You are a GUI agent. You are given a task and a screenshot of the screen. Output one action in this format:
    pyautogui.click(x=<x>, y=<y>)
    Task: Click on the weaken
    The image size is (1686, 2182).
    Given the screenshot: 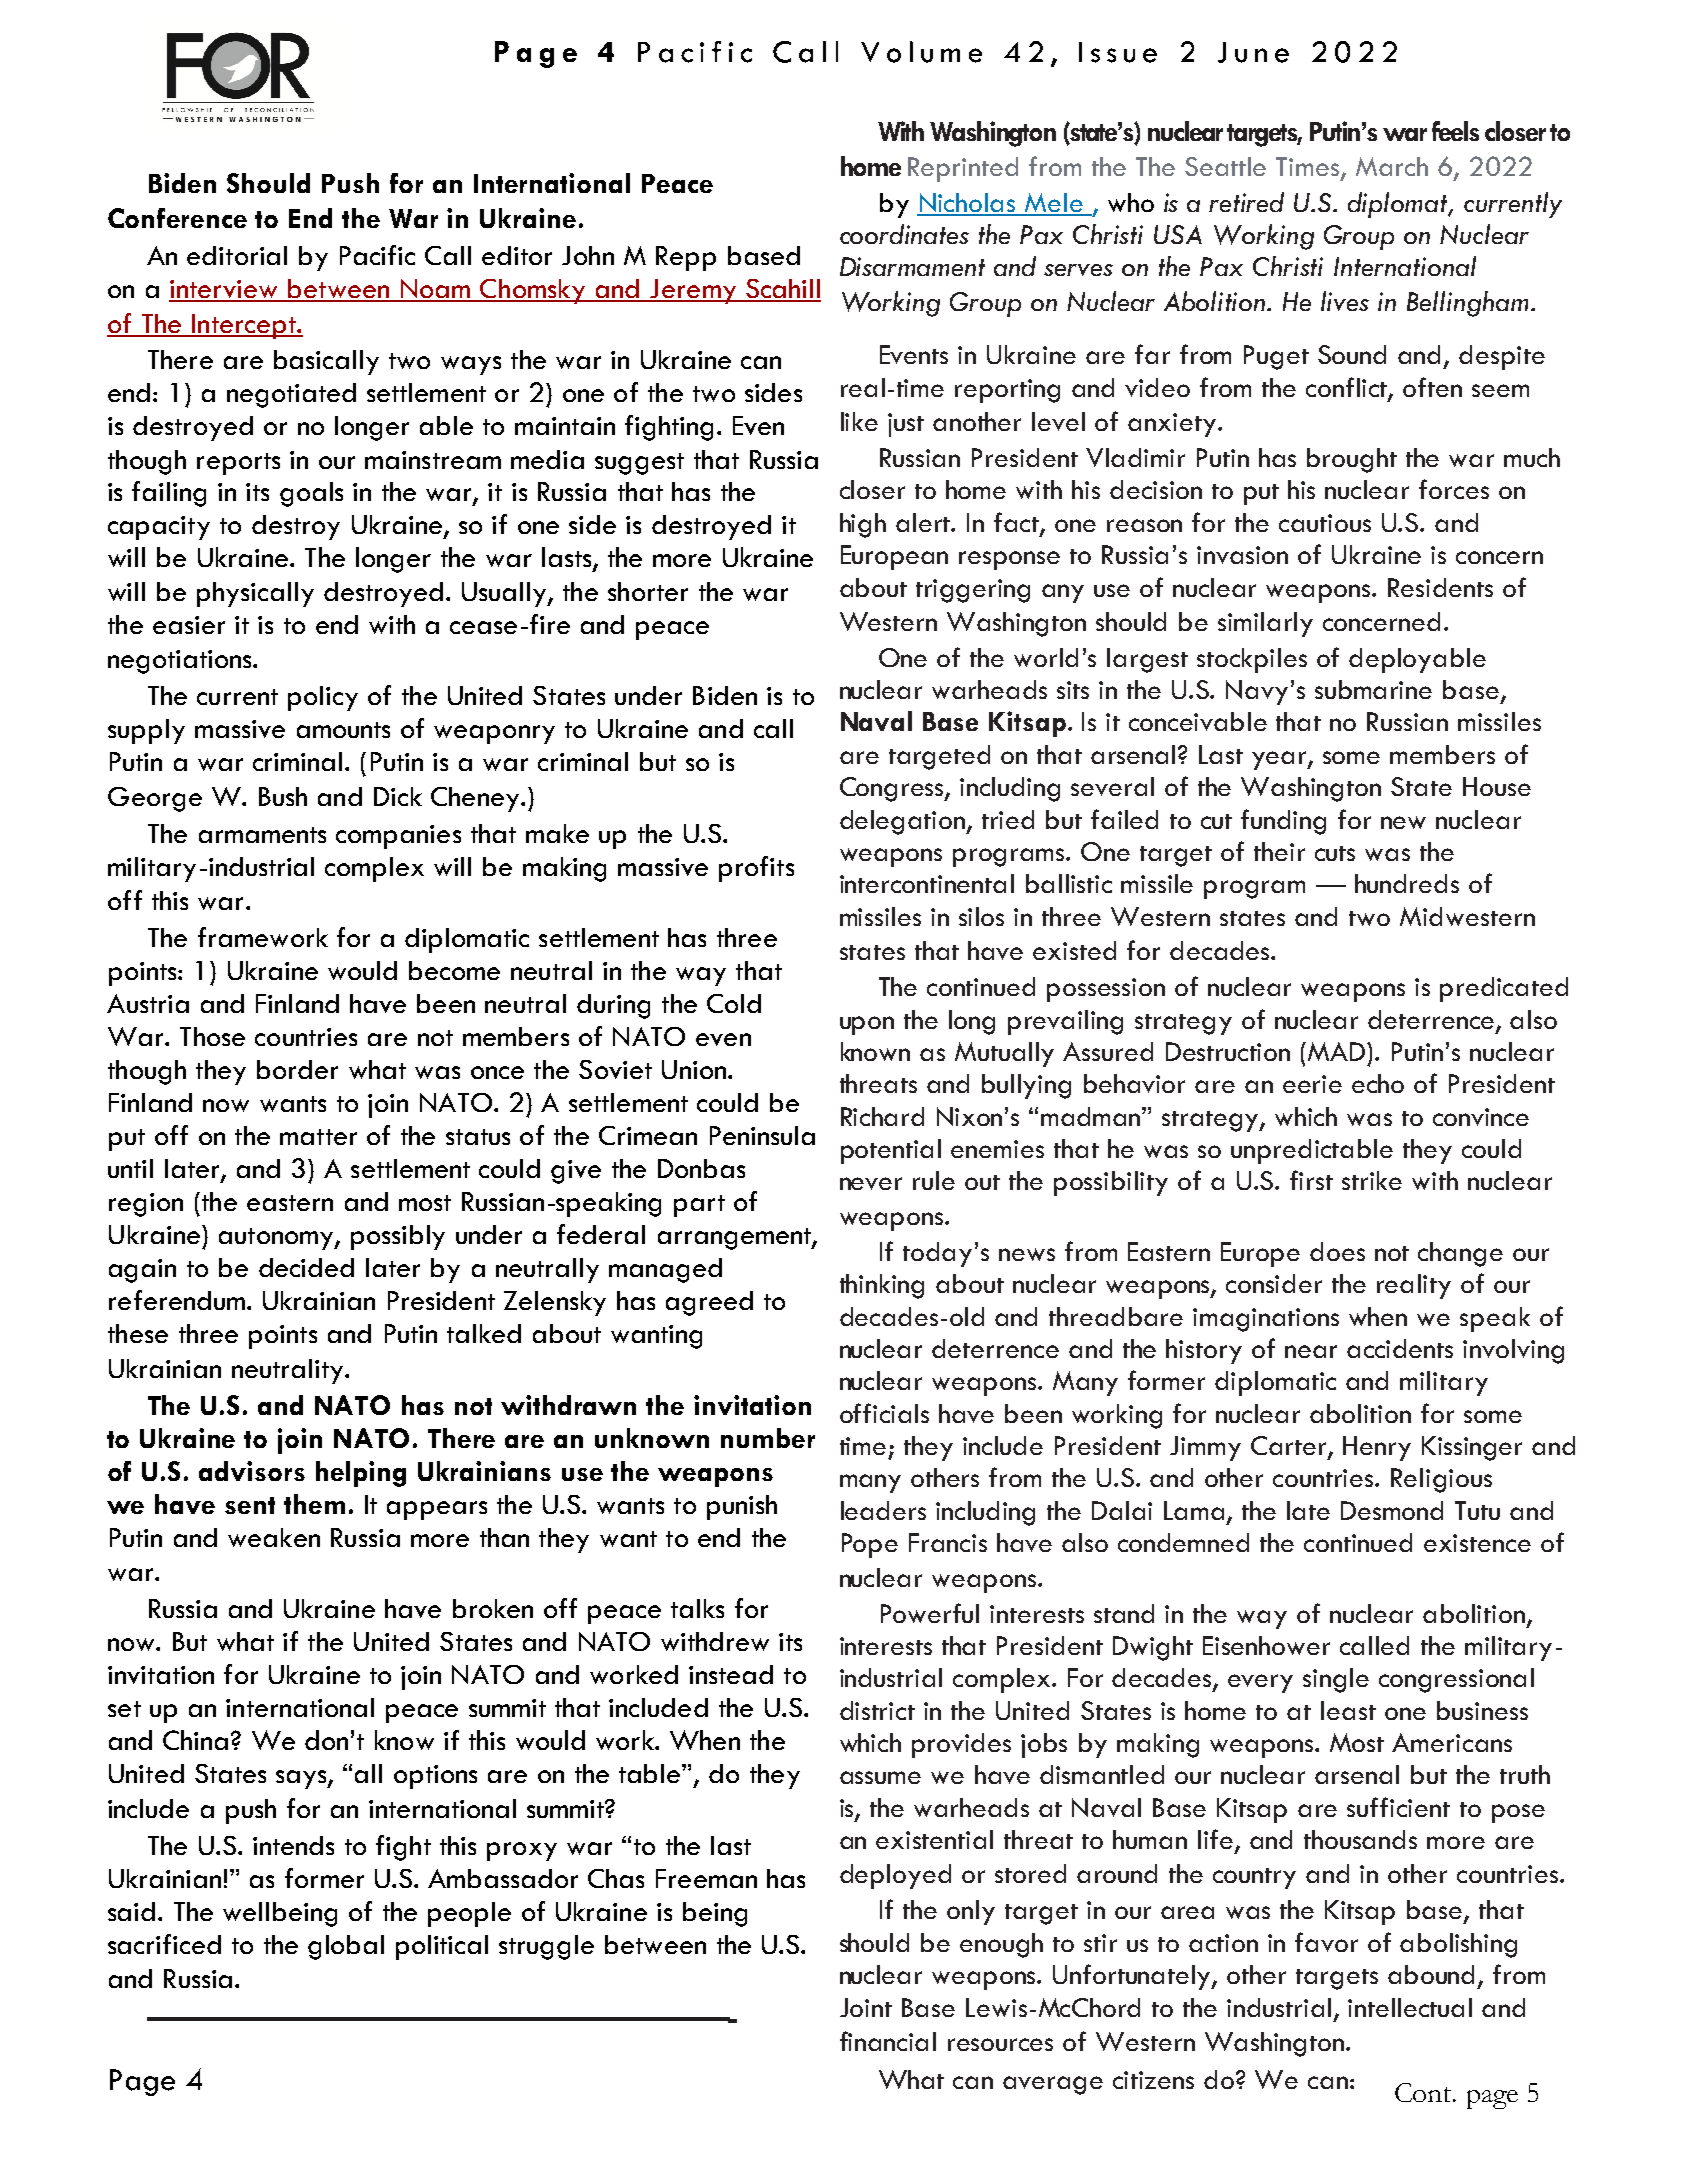 What is the action you would take?
    pyautogui.click(x=274, y=1537)
